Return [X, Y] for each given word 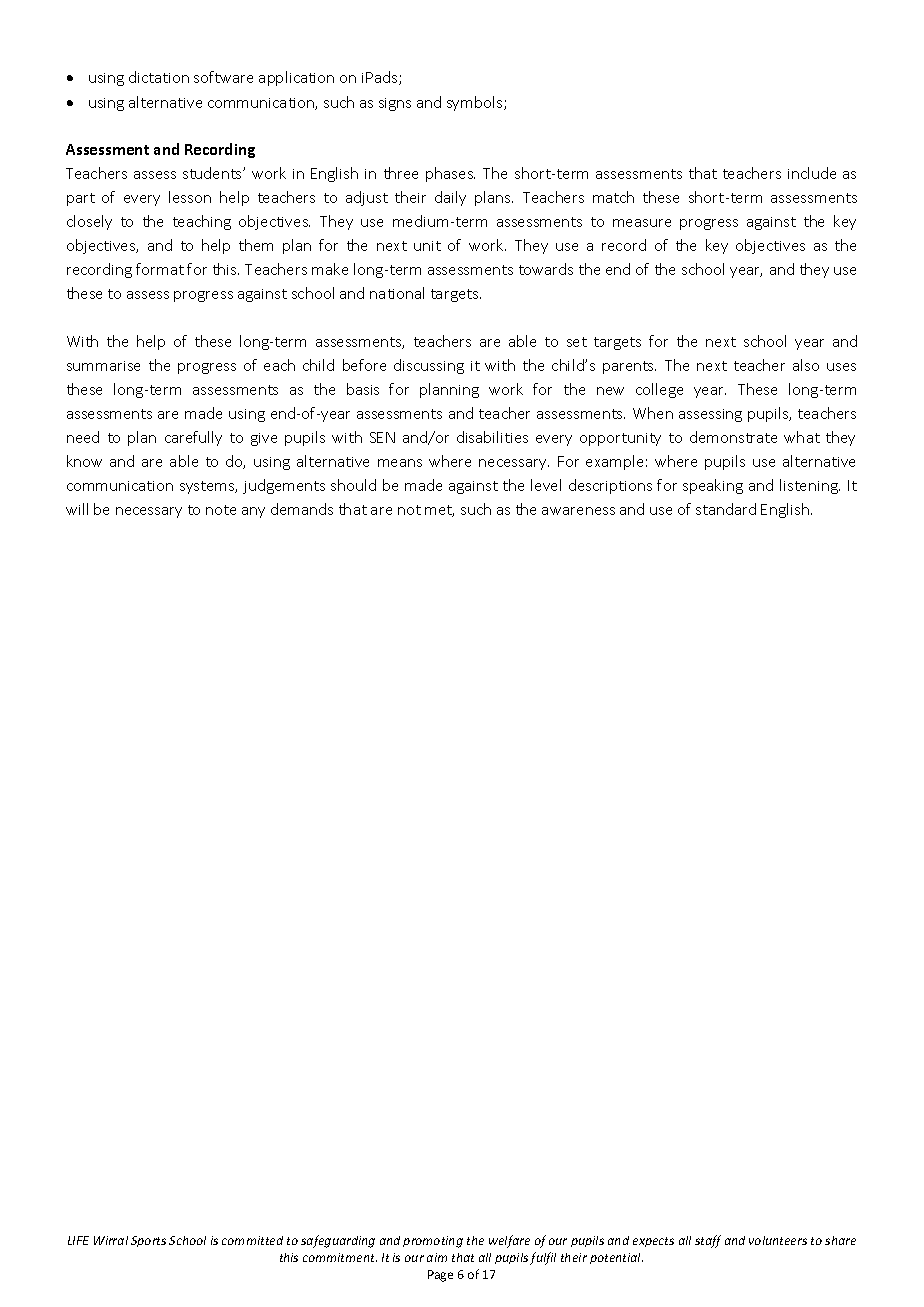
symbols [476, 103]
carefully [193, 438]
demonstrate [733, 437]
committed [252, 1240]
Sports [148, 1241]
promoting [433, 1242]
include [812, 173]
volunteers [778, 1240]
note [221, 510]
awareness [578, 511]
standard [726, 509]
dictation [159, 77]
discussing [429, 366]
